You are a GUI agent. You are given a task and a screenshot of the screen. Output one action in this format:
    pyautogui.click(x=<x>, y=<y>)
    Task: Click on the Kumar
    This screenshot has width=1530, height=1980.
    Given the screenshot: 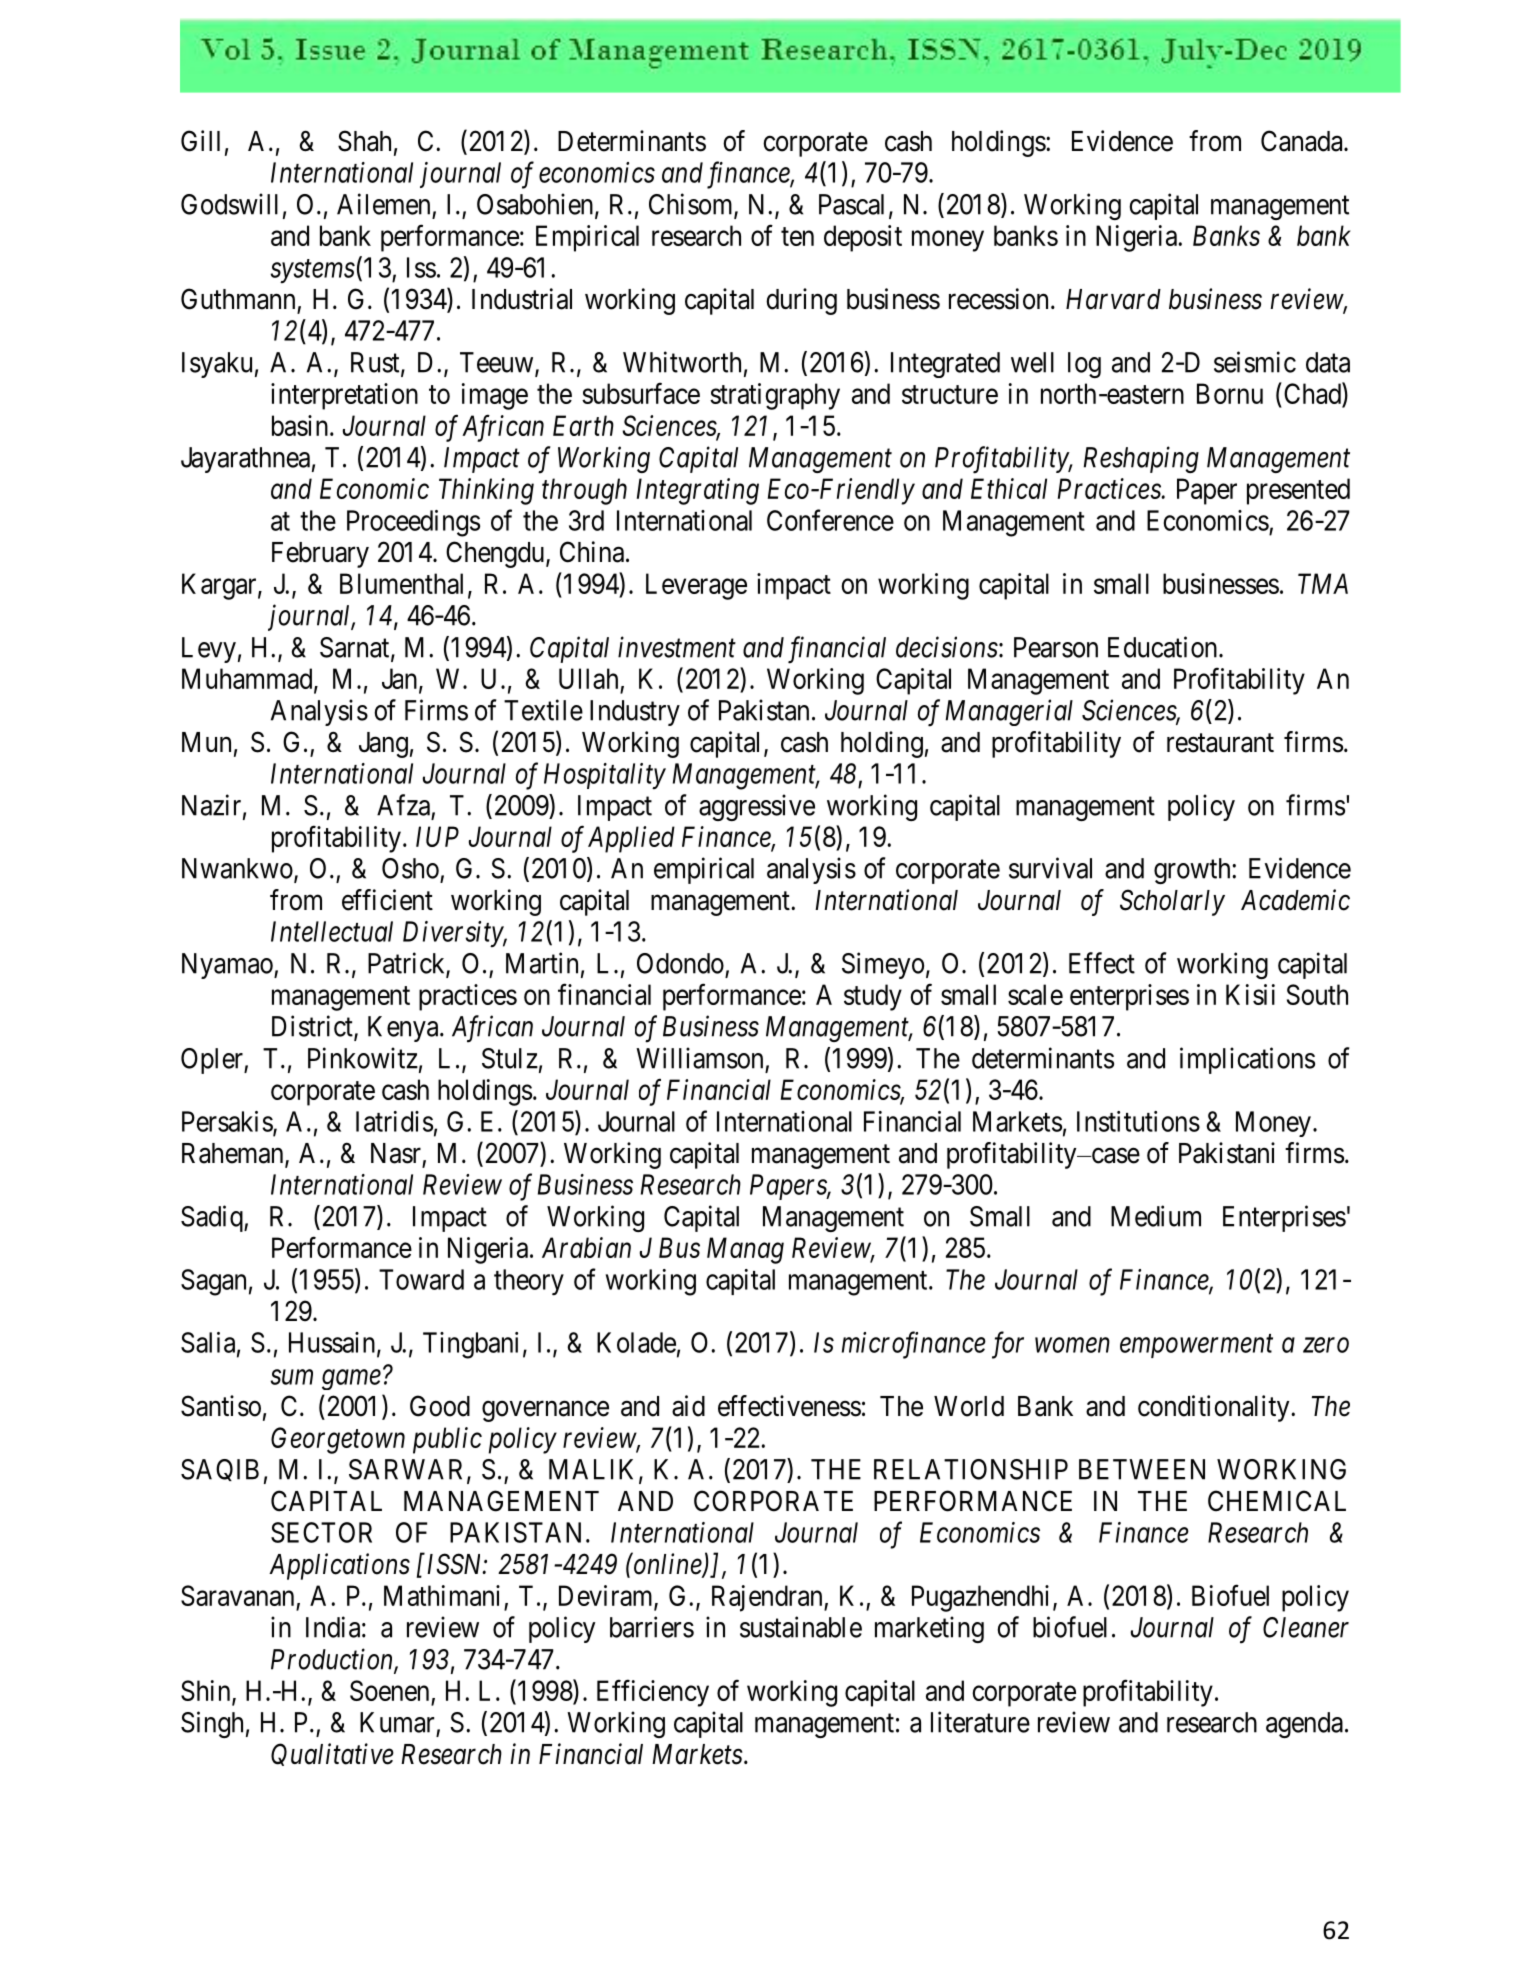 What is the action you would take?
    pyautogui.click(x=397, y=1722)
